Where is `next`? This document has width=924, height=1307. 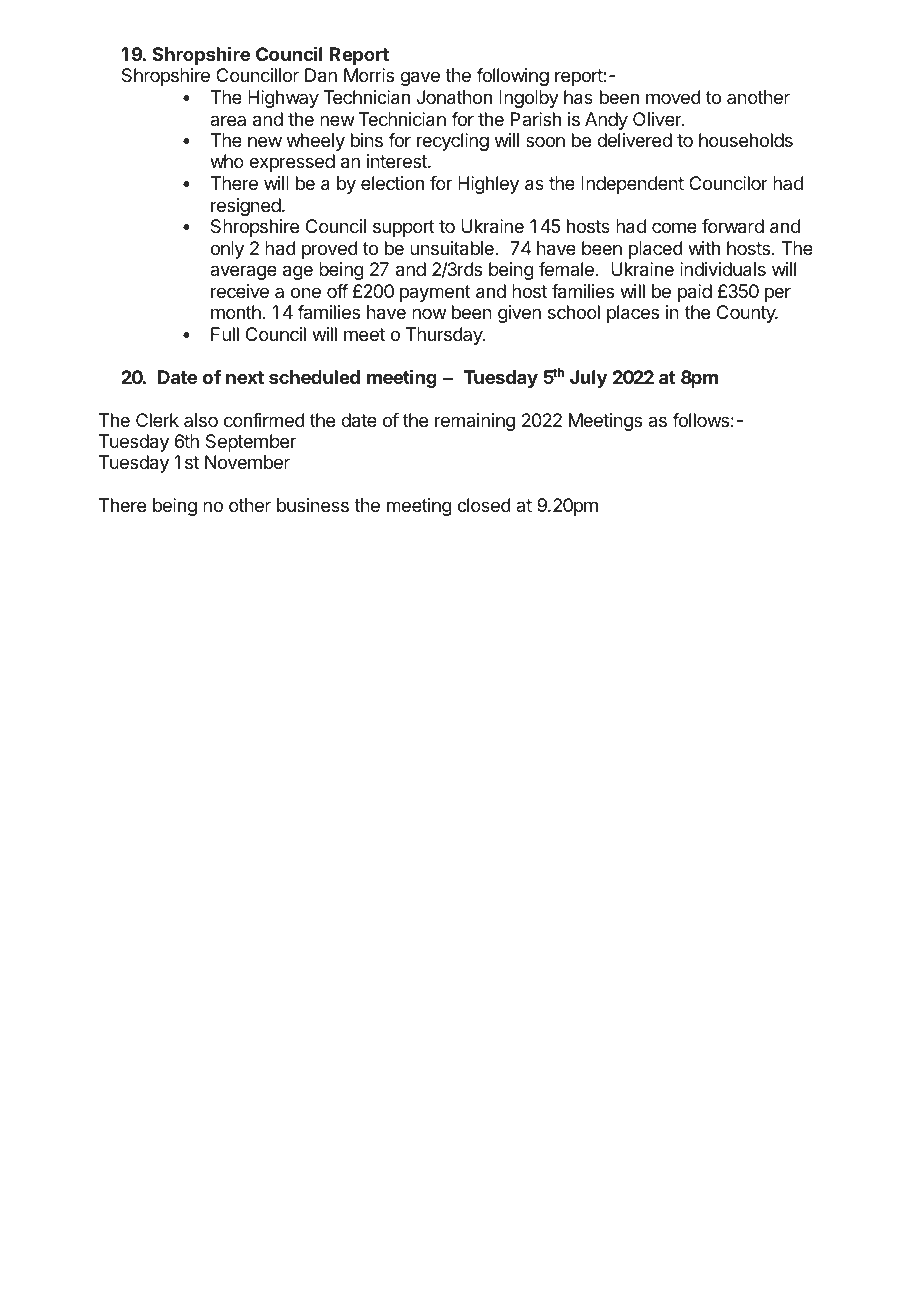 next is located at coordinates (245, 377).
